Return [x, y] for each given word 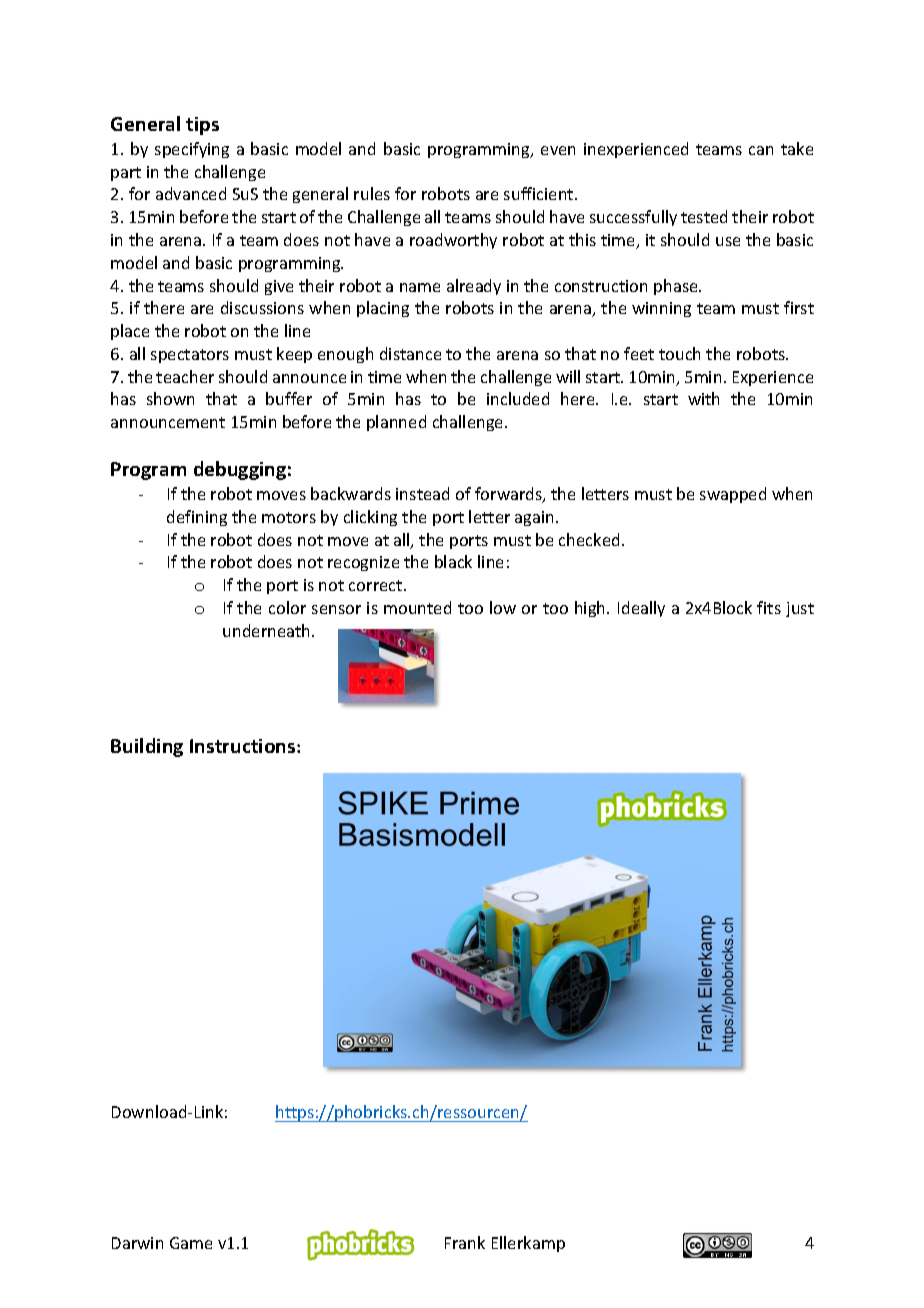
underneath [268, 630]
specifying [192, 150]
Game [191, 1243]
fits [769, 607]
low [503, 607]
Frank [465, 1242]
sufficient [540, 193]
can [761, 150]
